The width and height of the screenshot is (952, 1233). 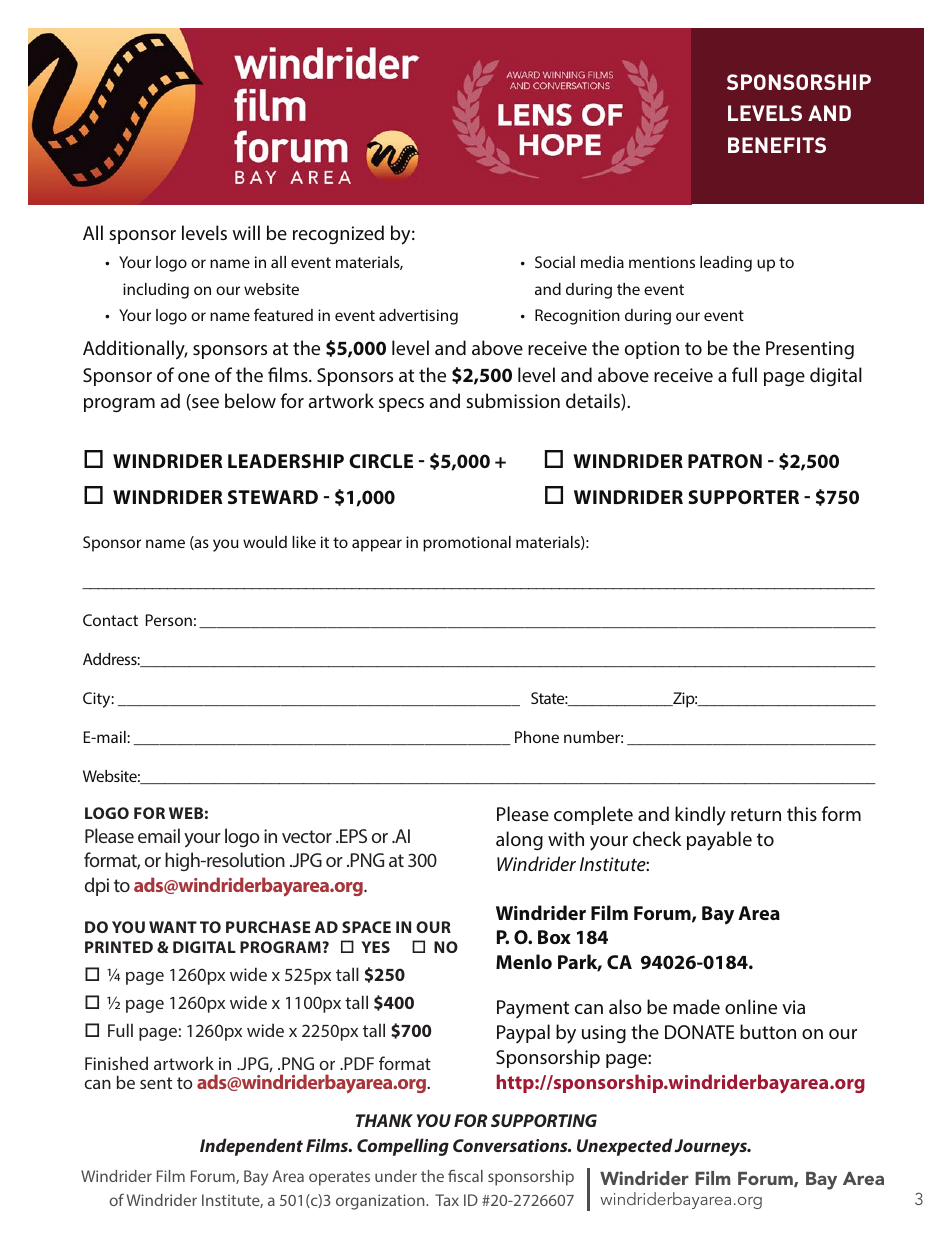 I want to click on Journeys, so click(x=712, y=1147).
